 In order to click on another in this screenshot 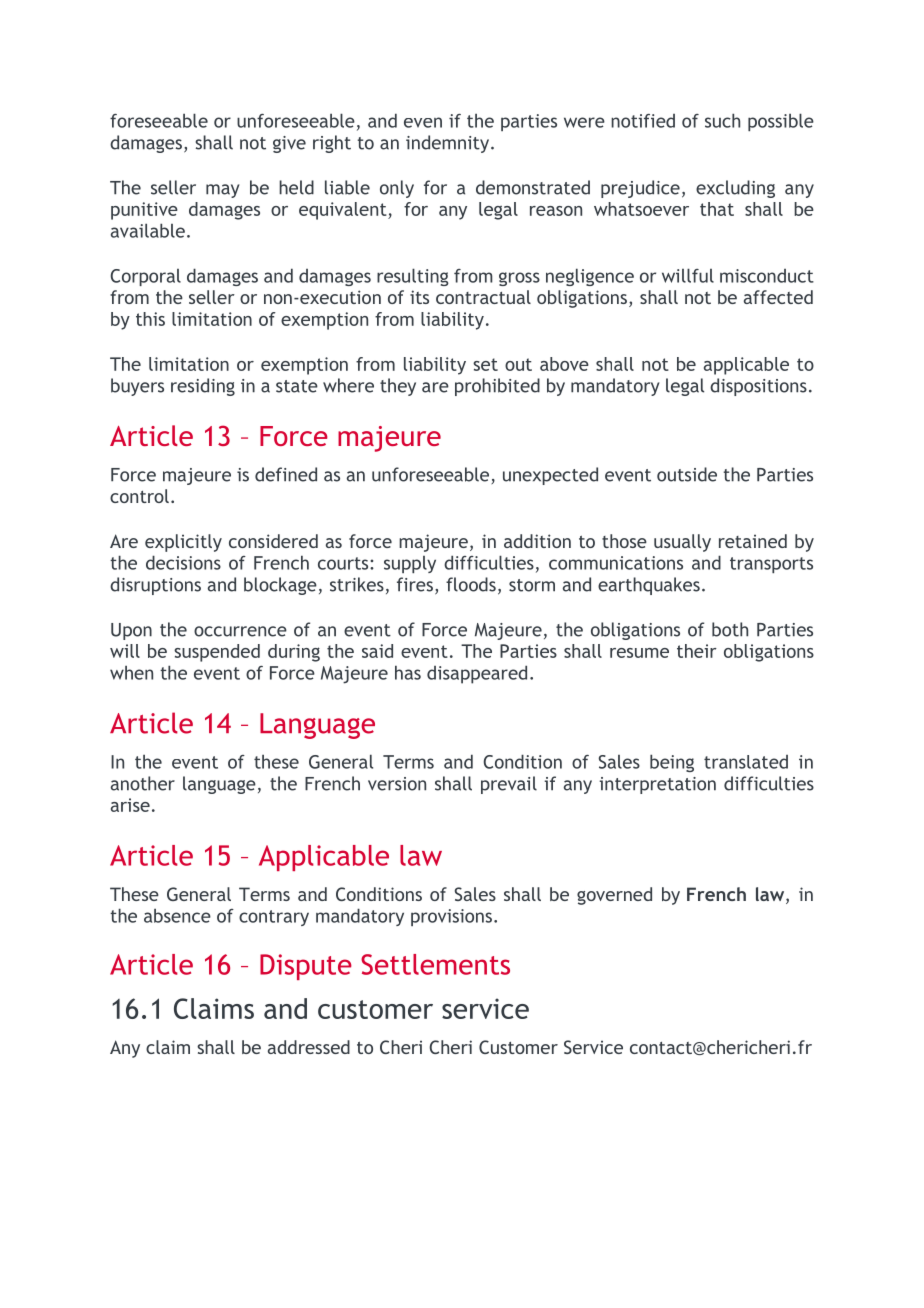, I will do `click(143, 783)`.
